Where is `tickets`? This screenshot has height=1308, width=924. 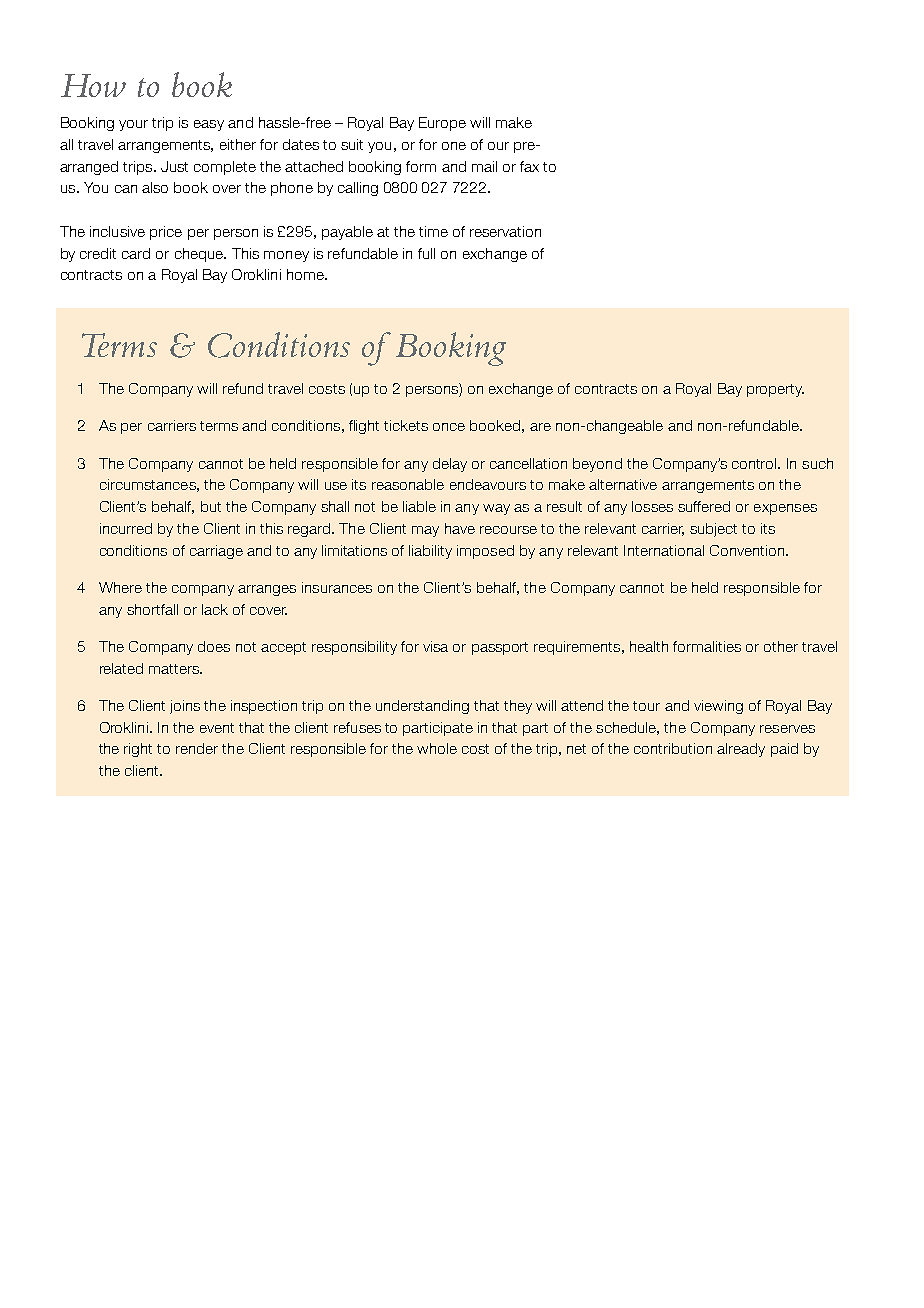
tickets is located at coordinates (406, 425).
